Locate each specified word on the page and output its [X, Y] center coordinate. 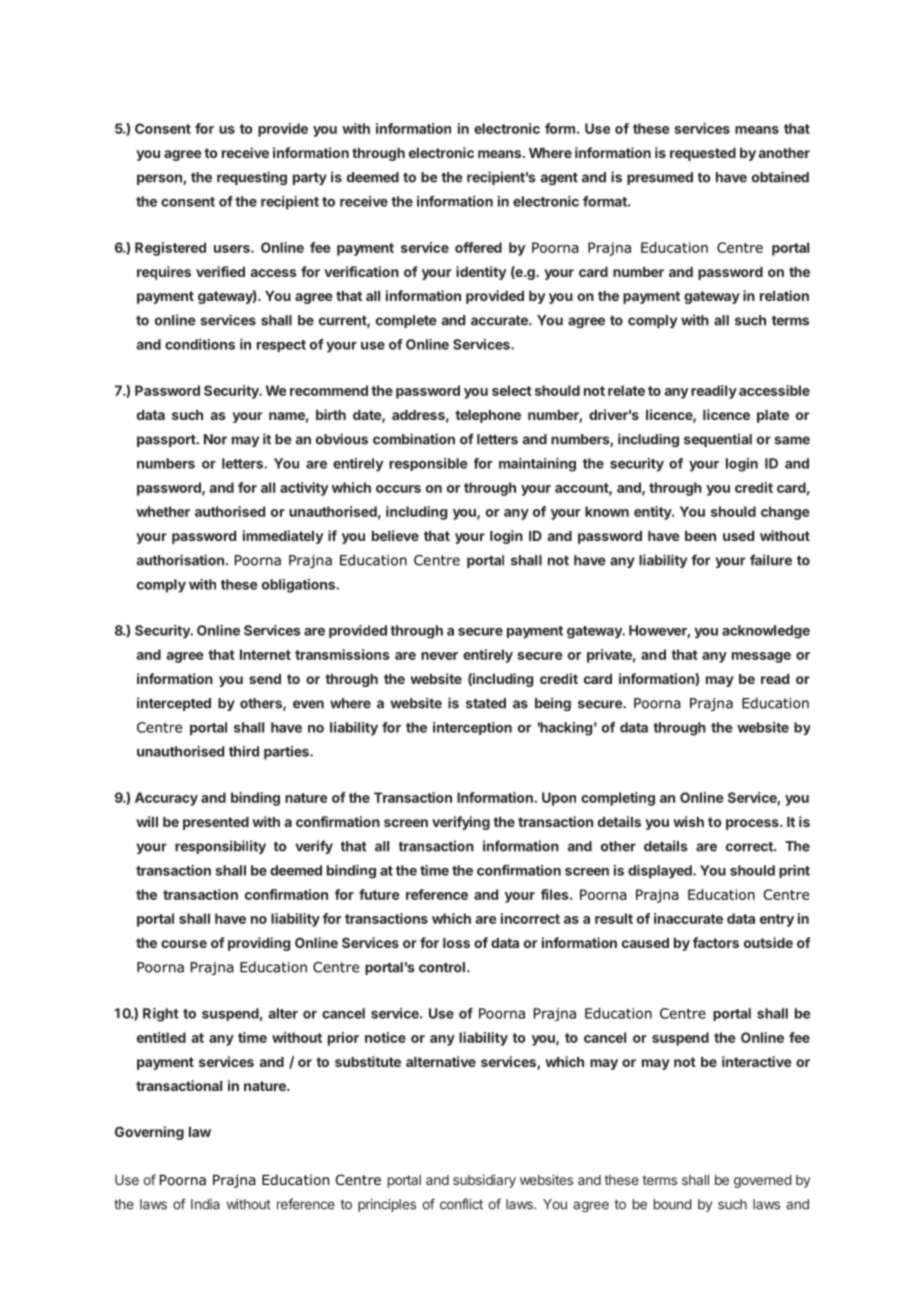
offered [478, 247]
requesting [252, 178]
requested [703, 154]
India [205, 1204]
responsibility [220, 847]
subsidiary [484, 1181]
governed [762, 1181]
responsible [428, 464]
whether [163, 511]
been [700, 536]
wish [688, 821]
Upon [559, 799]
